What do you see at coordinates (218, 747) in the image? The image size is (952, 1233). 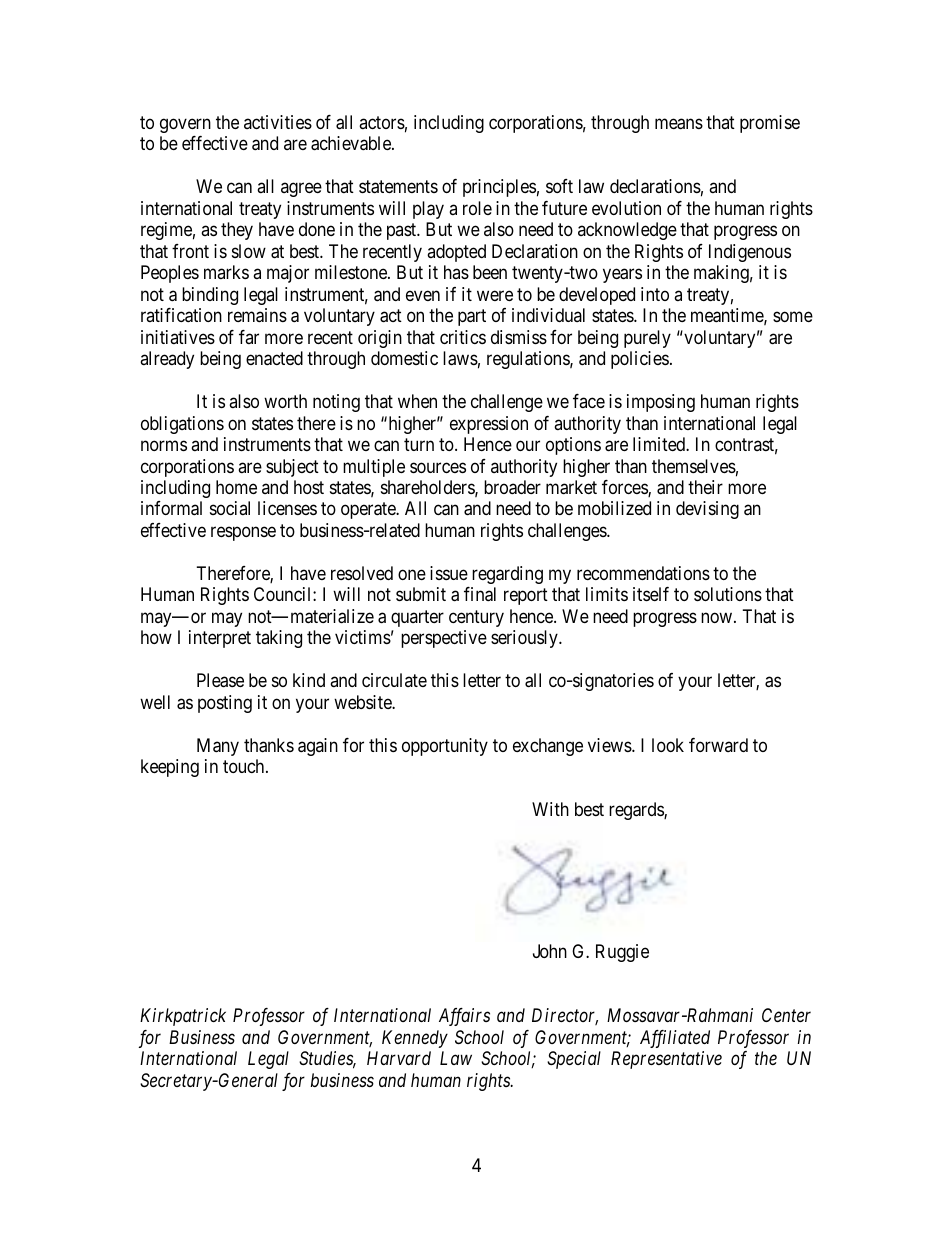 I see `Many` at bounding box center [218, 747].
